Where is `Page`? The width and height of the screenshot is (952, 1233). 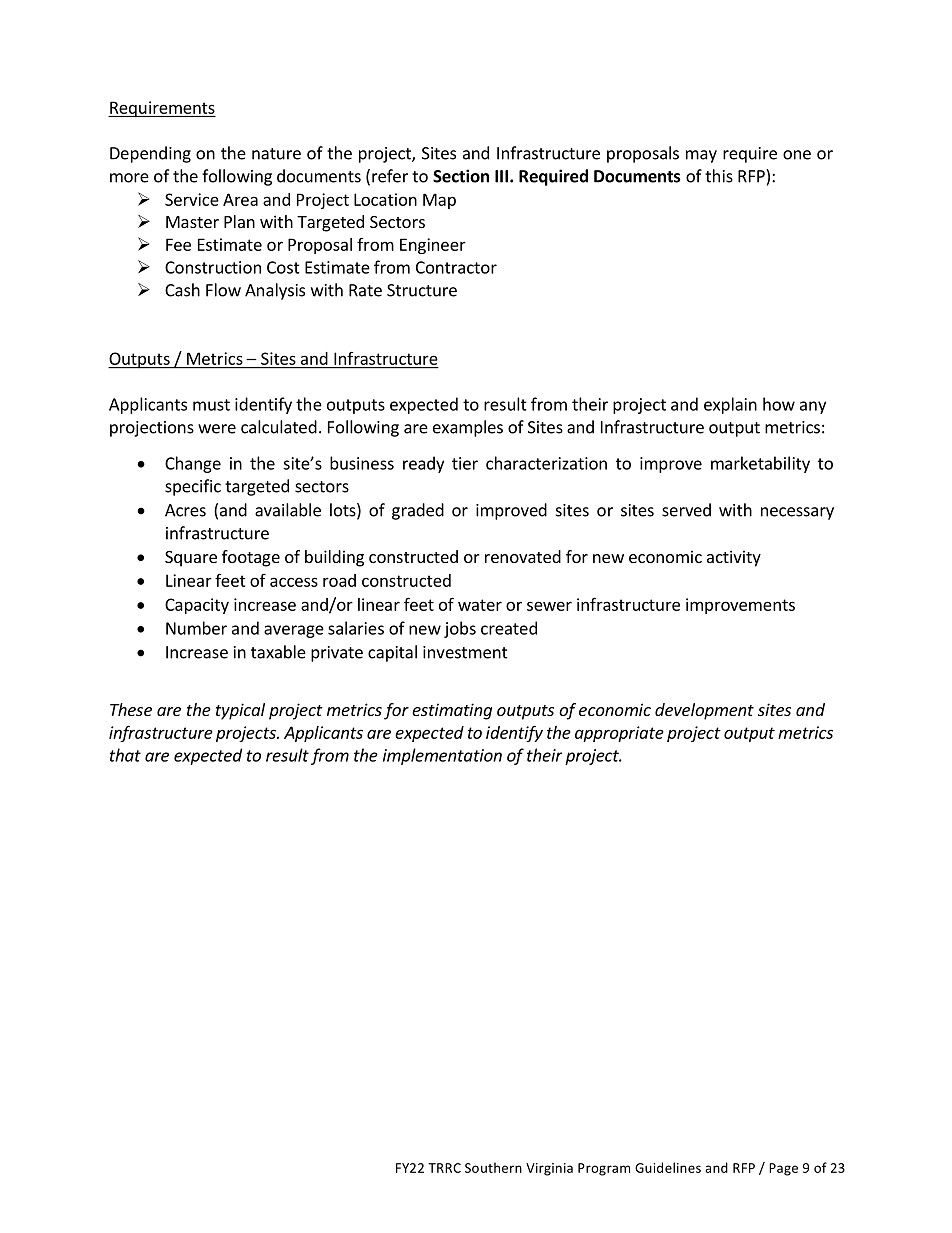 Page is located at coordinates (783, 1169).
